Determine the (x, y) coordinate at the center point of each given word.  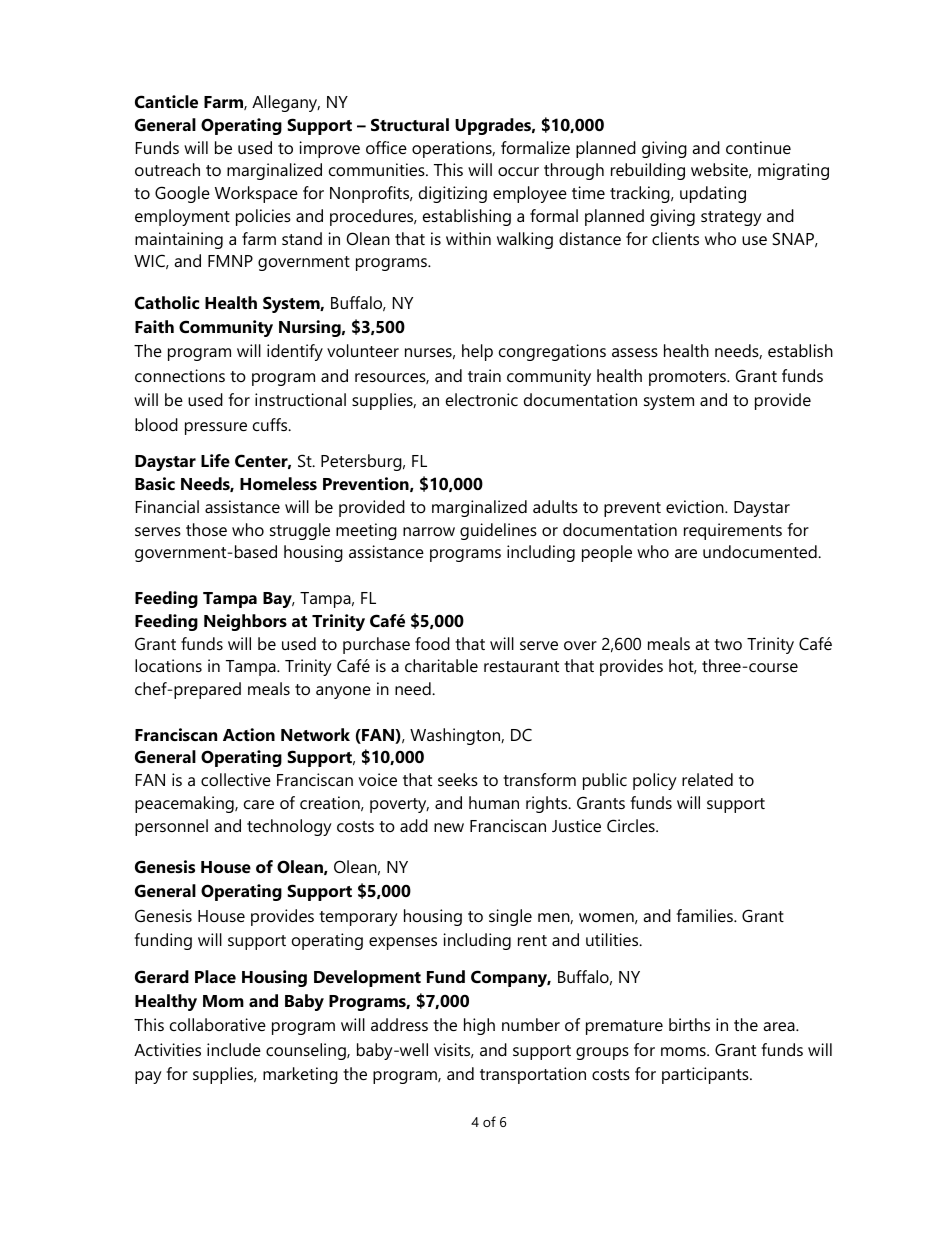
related (707, 779)
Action (249, 734)
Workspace (256, 194)
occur (518, 171)
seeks (458, 779)
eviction (696, 506)
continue (758, 147)
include (234, 1049)
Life (215, 460)
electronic (482, 399)
